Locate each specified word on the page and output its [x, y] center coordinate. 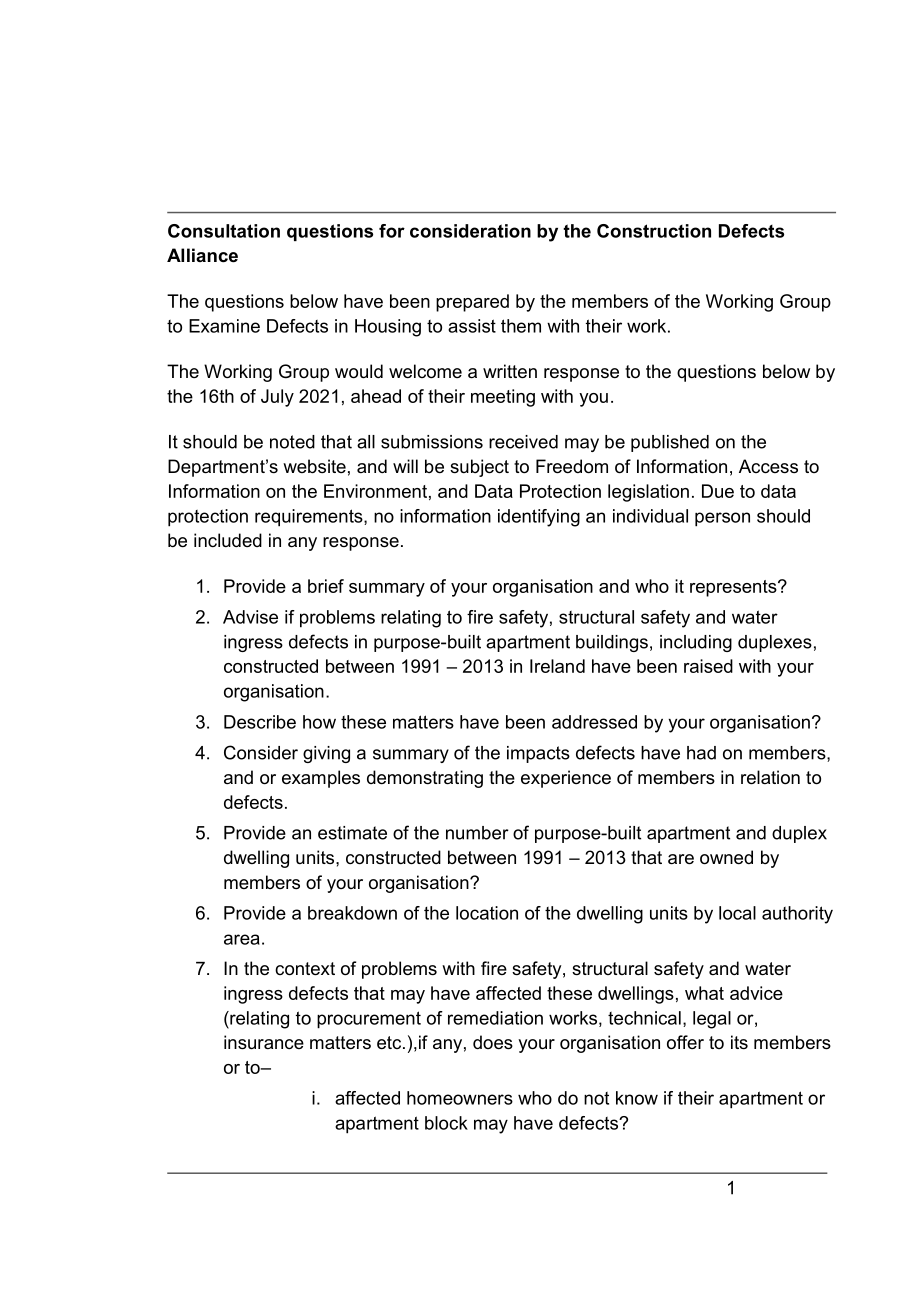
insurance [264, 1042]
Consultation [224, 231]
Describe [260, 722]
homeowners [460, 1098]
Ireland [557, 666]
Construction [654, 231]
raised [708, 666]
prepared [472, 303]
